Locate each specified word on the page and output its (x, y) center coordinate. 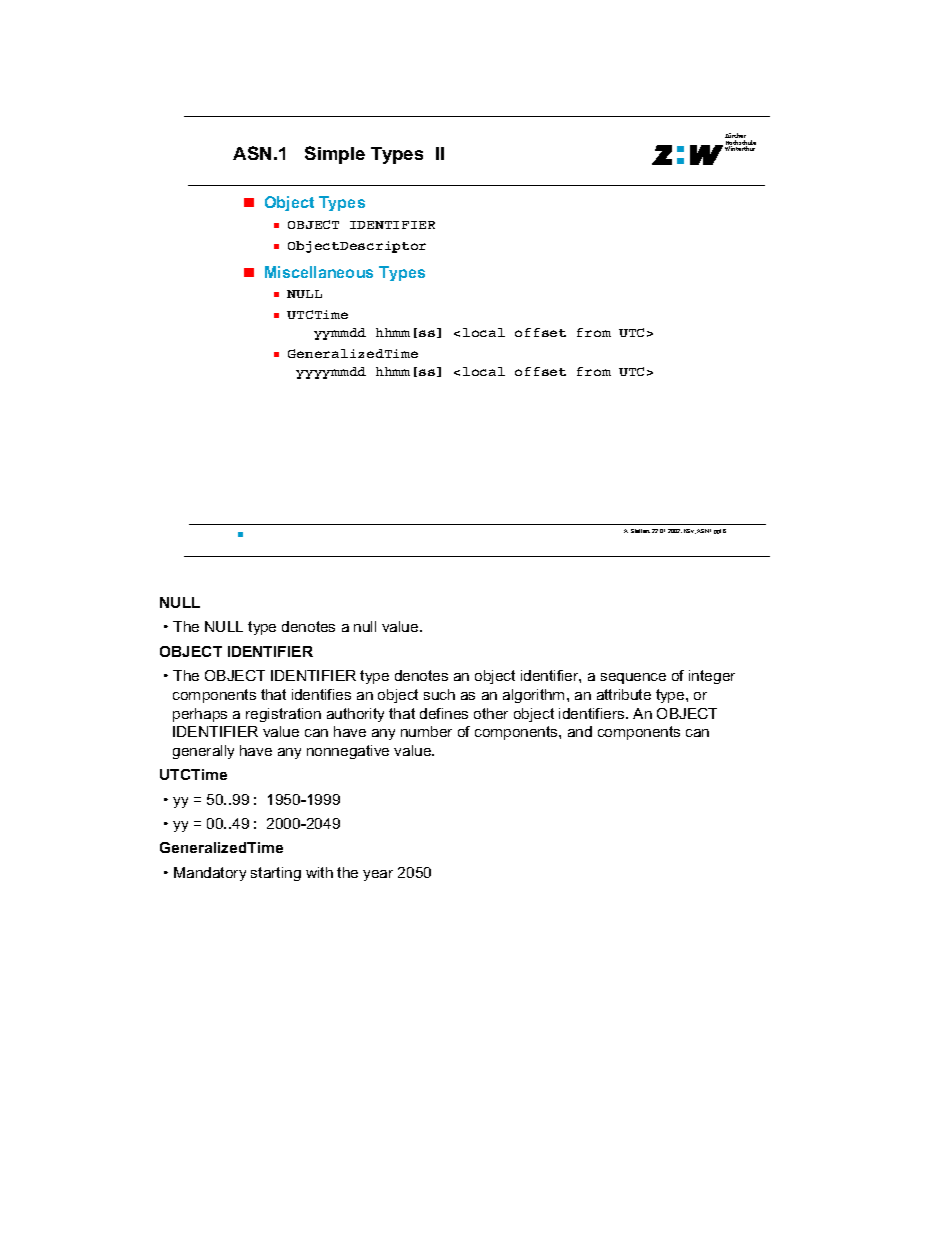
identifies (321, 694)
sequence (633, 678)
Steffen (640, 531)
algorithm (533, 696)
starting (276, 874)
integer (712, 677)
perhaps (200, 715)
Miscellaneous (319, 272)
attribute (624, 694)
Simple (335, 155)
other (491, 713)
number (426, 731)
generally (203, 752)
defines (444, 713)
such (439, 694)
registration (283, 715)
